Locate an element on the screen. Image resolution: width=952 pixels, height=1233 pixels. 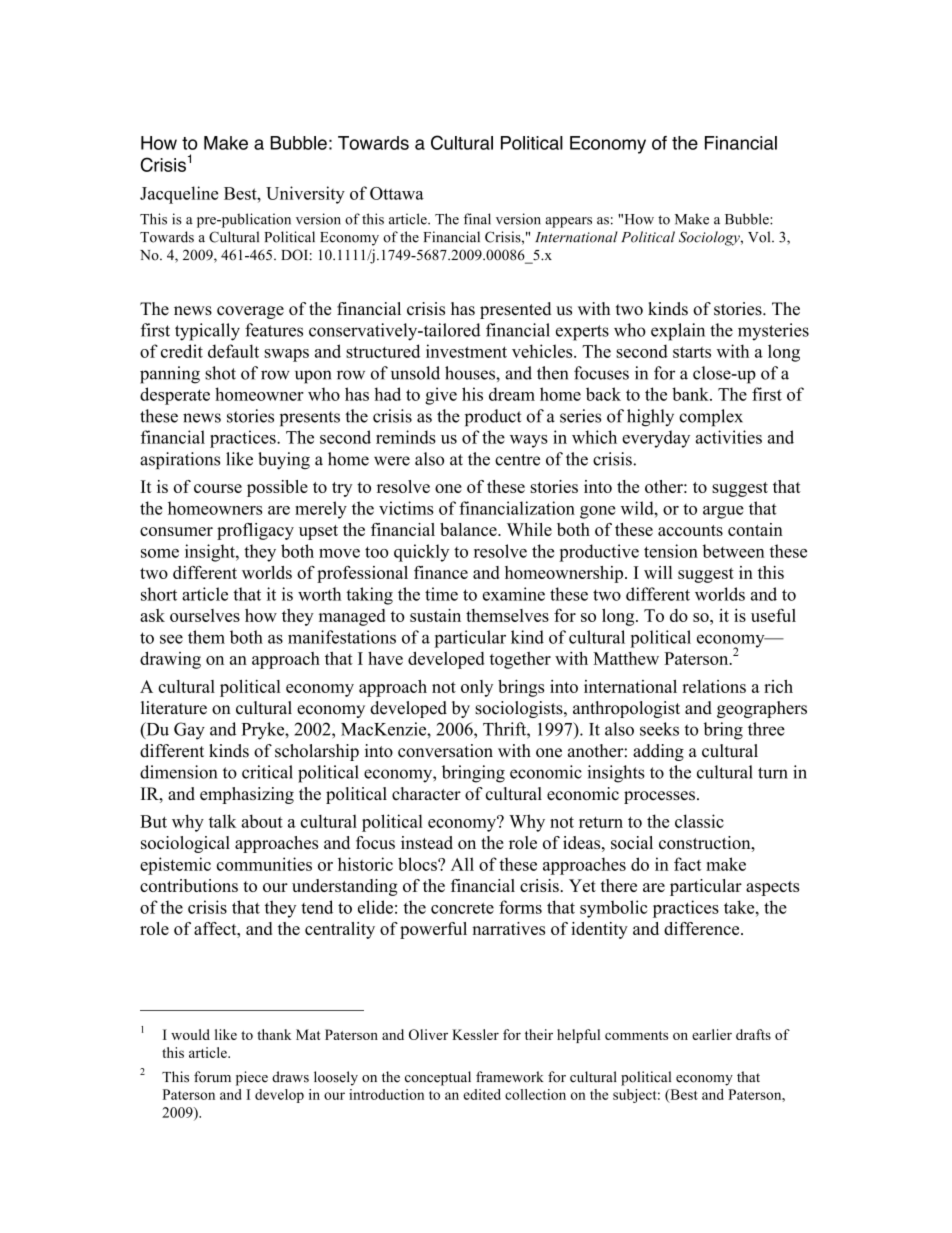
conceptual is located at coordinates (438, 1078).
